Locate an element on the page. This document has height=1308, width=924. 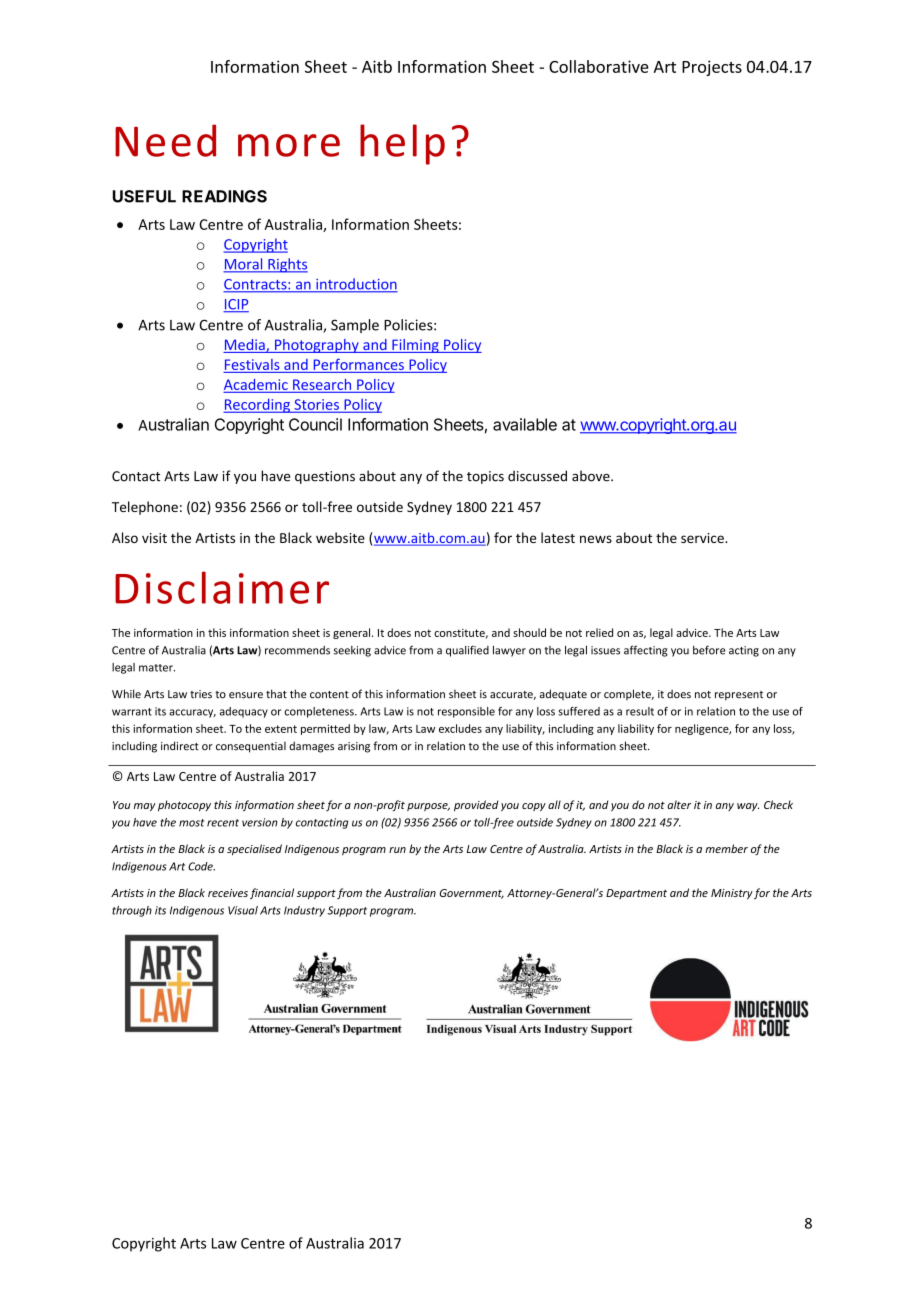
Projects is located at coordinates (712, 68).
